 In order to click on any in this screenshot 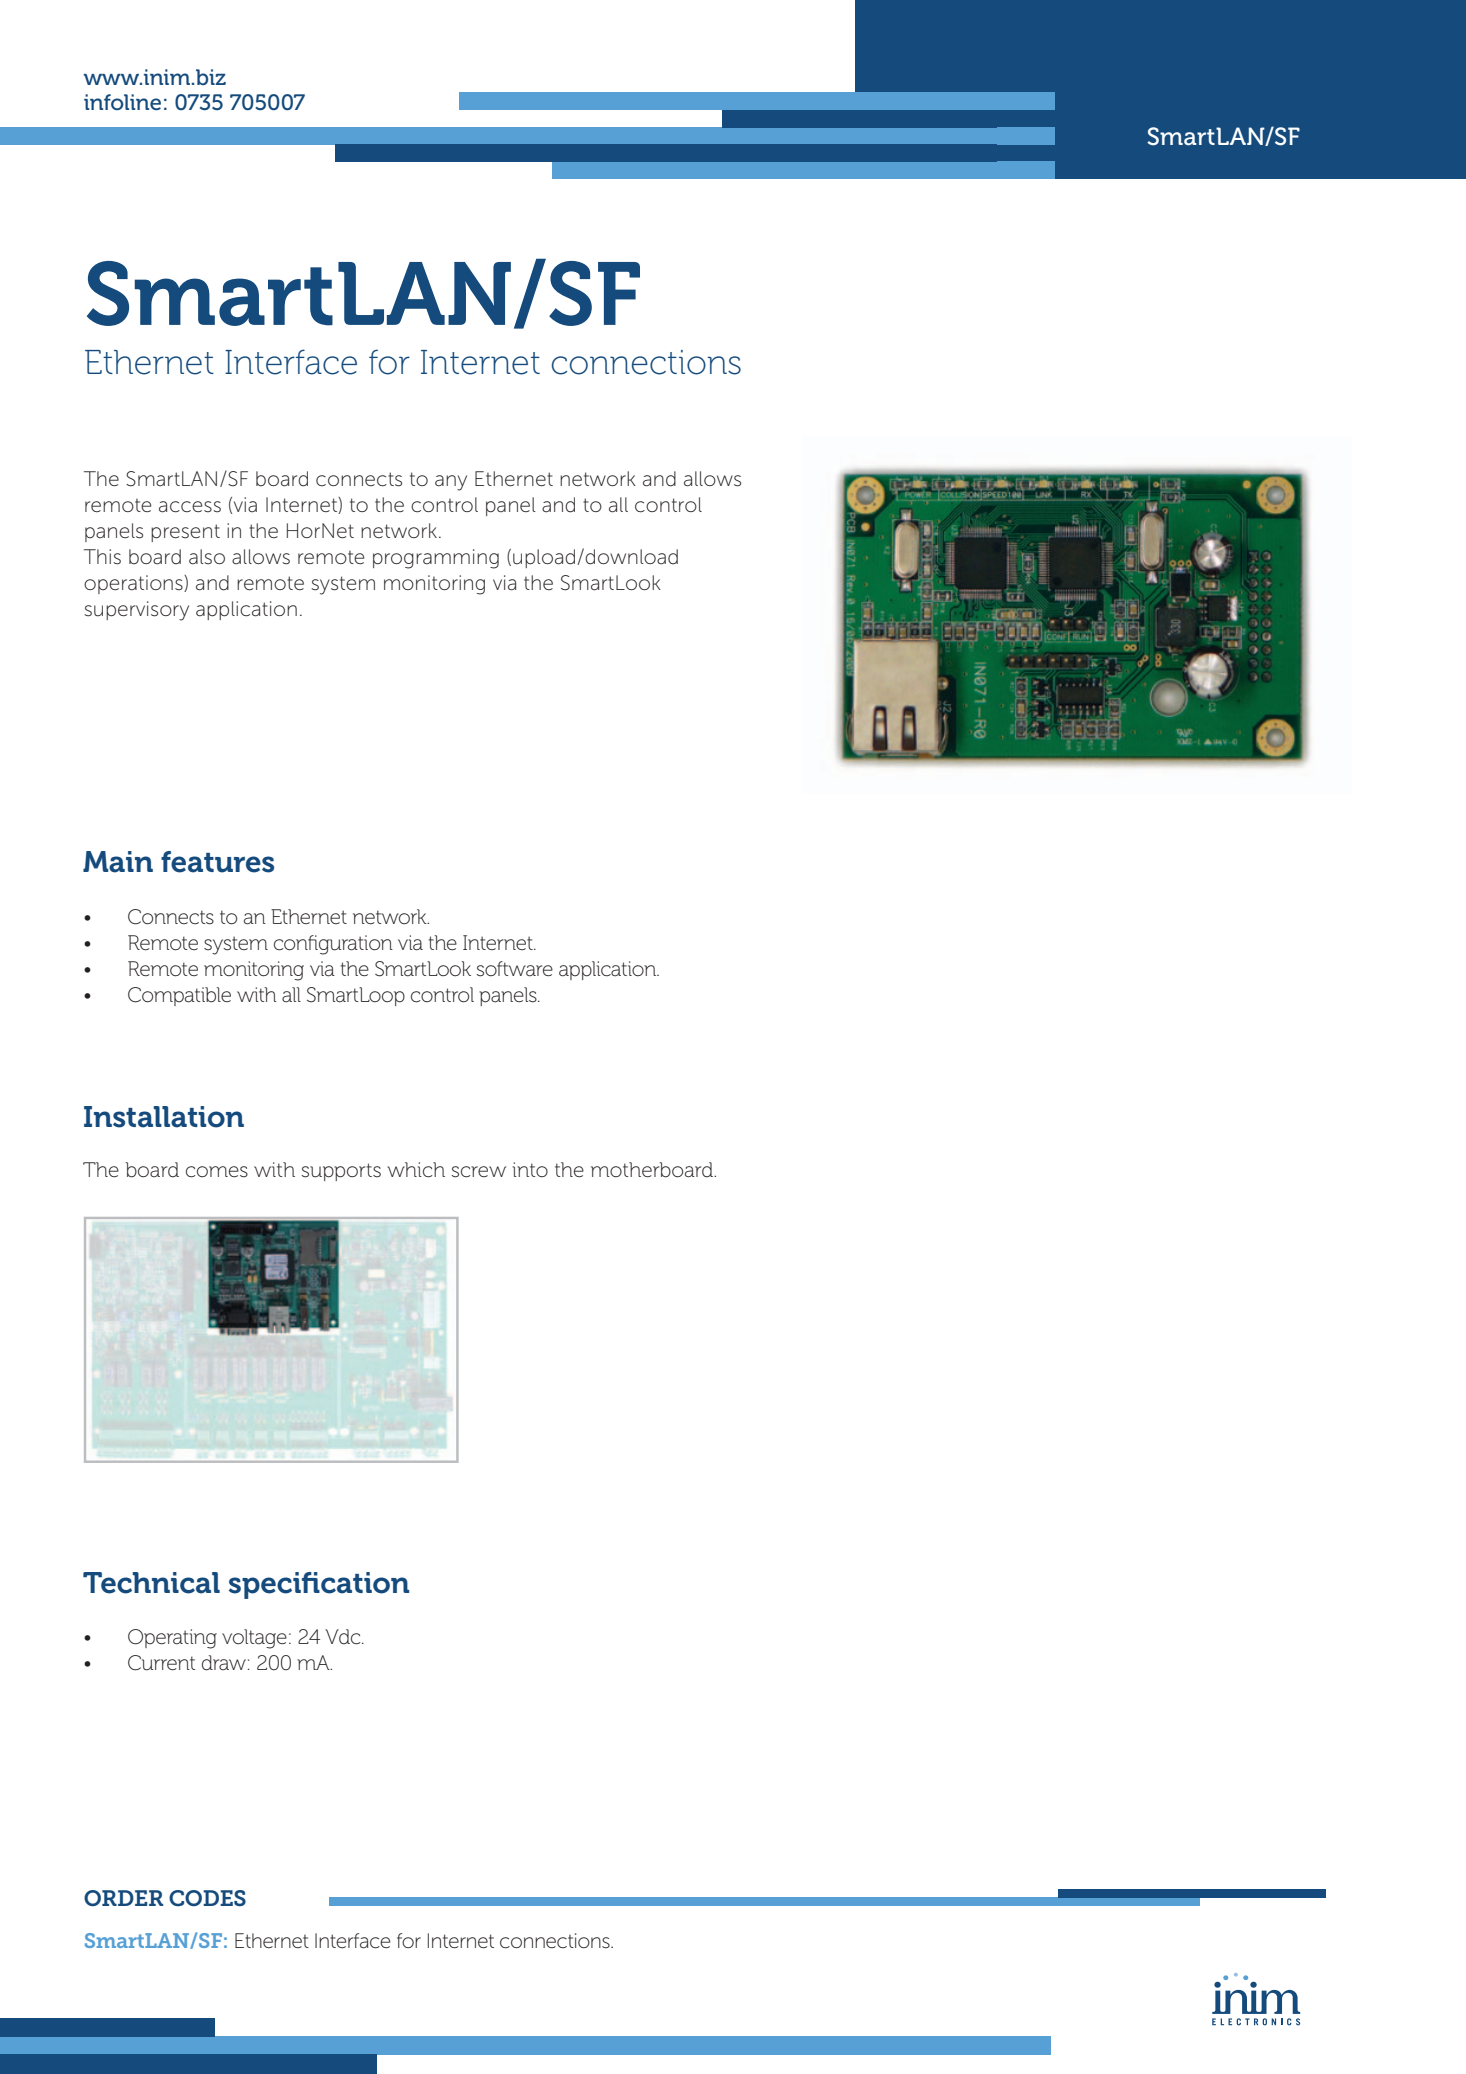, I will do `click(451, 483)`.
